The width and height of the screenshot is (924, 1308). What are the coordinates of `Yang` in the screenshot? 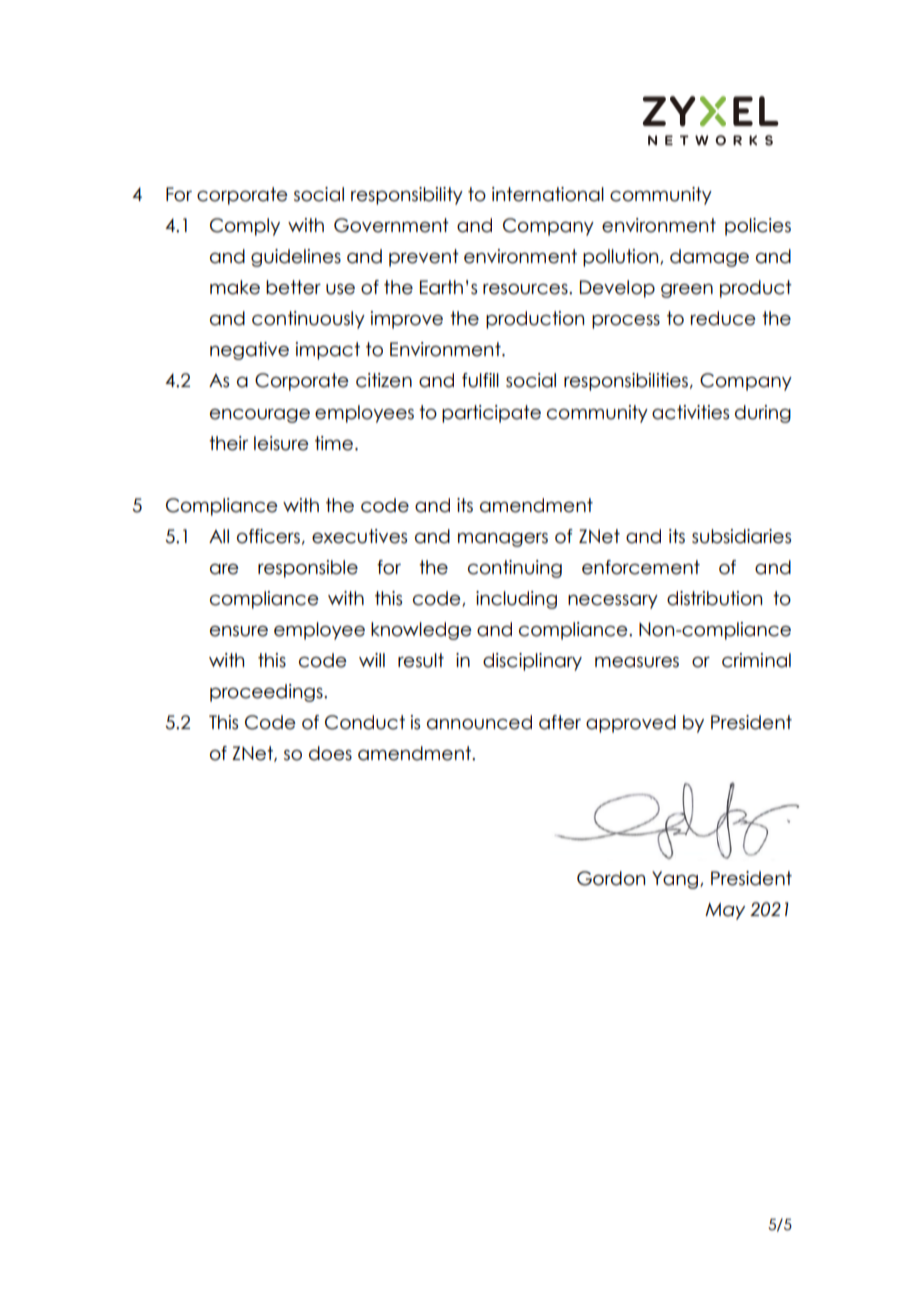 It's located at (676, 880).
